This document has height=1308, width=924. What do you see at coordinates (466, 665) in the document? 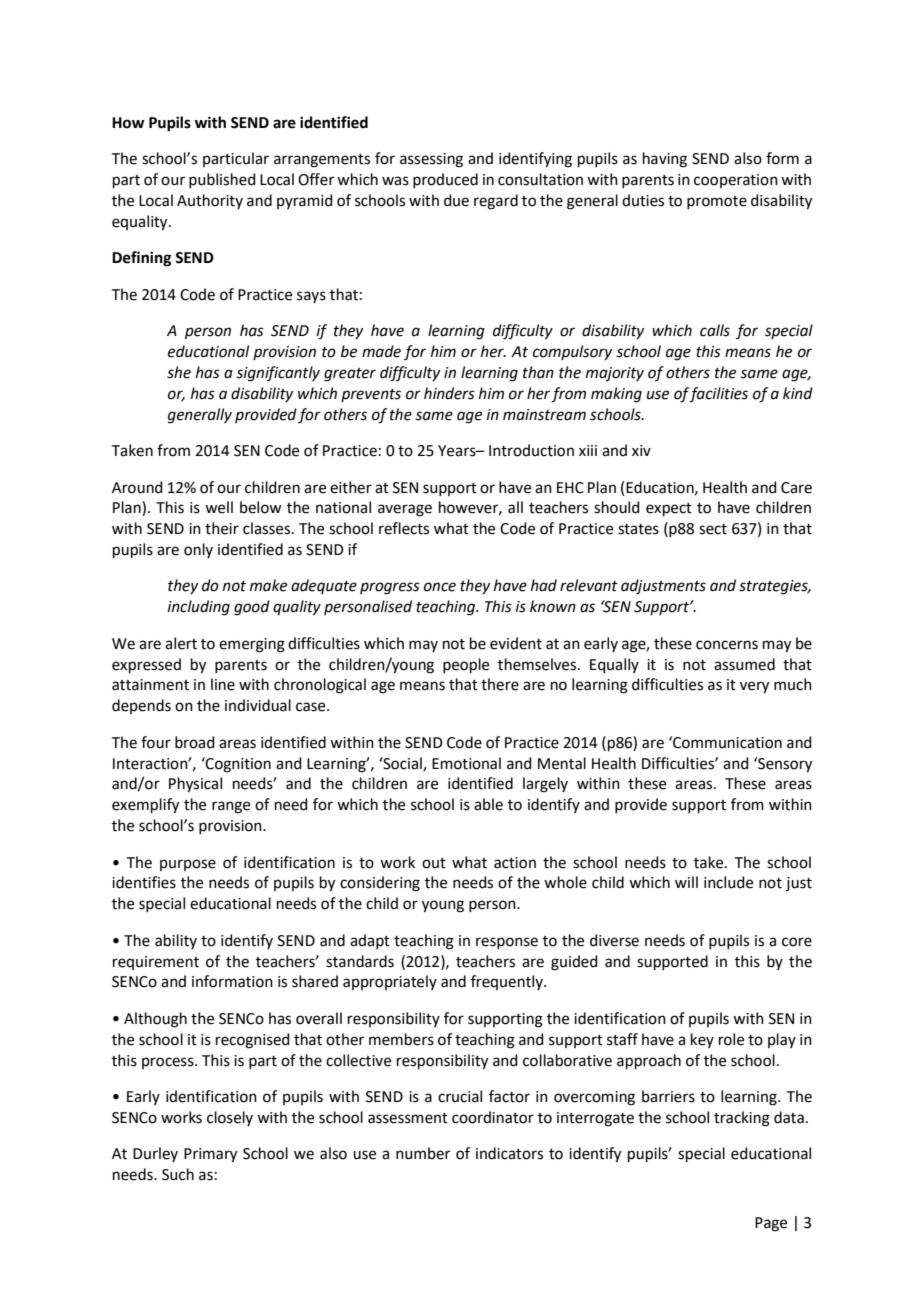
I see `people` at bounding box center [466, 665].
